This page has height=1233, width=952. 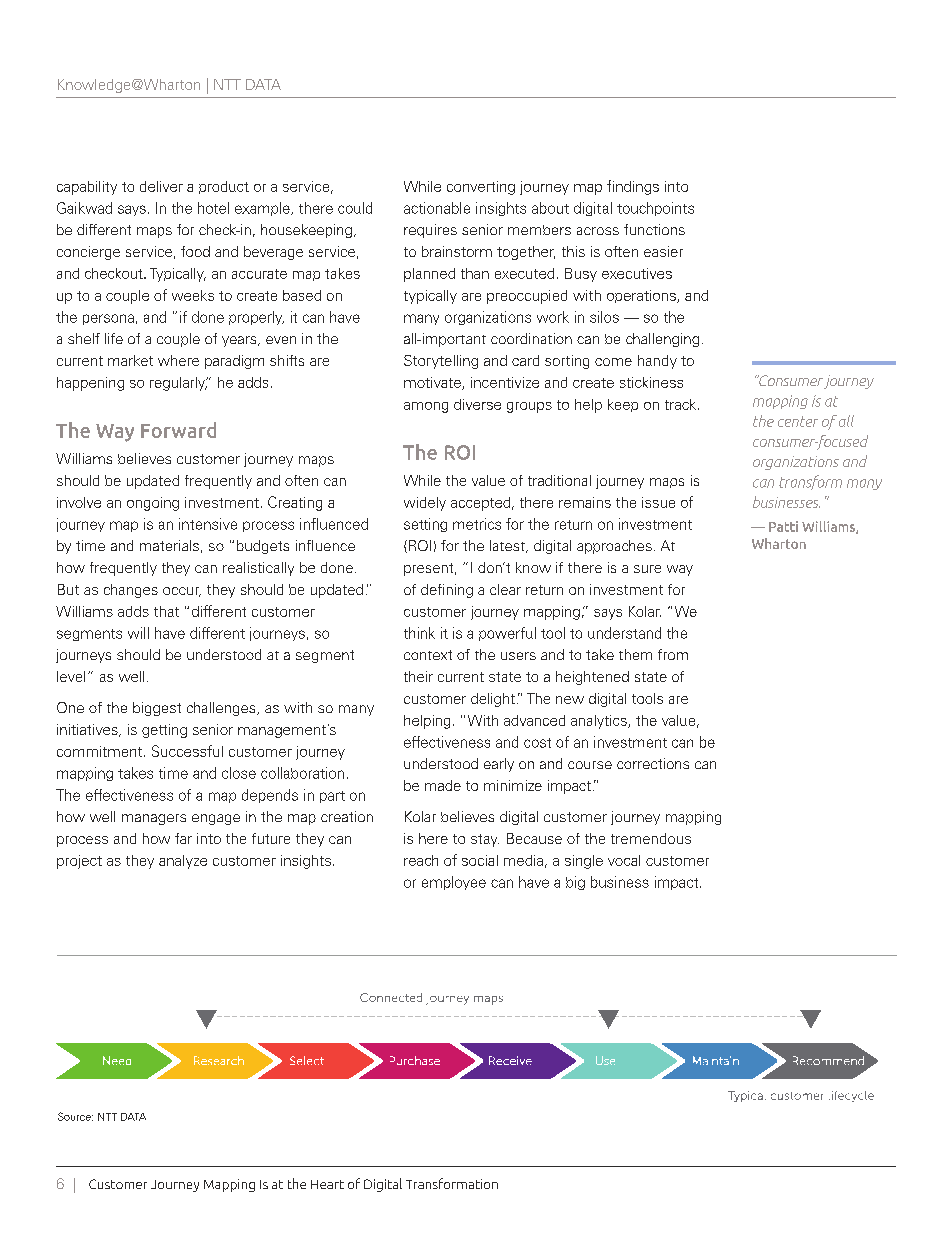 I want to click on from, so click(x=673, y=654).
